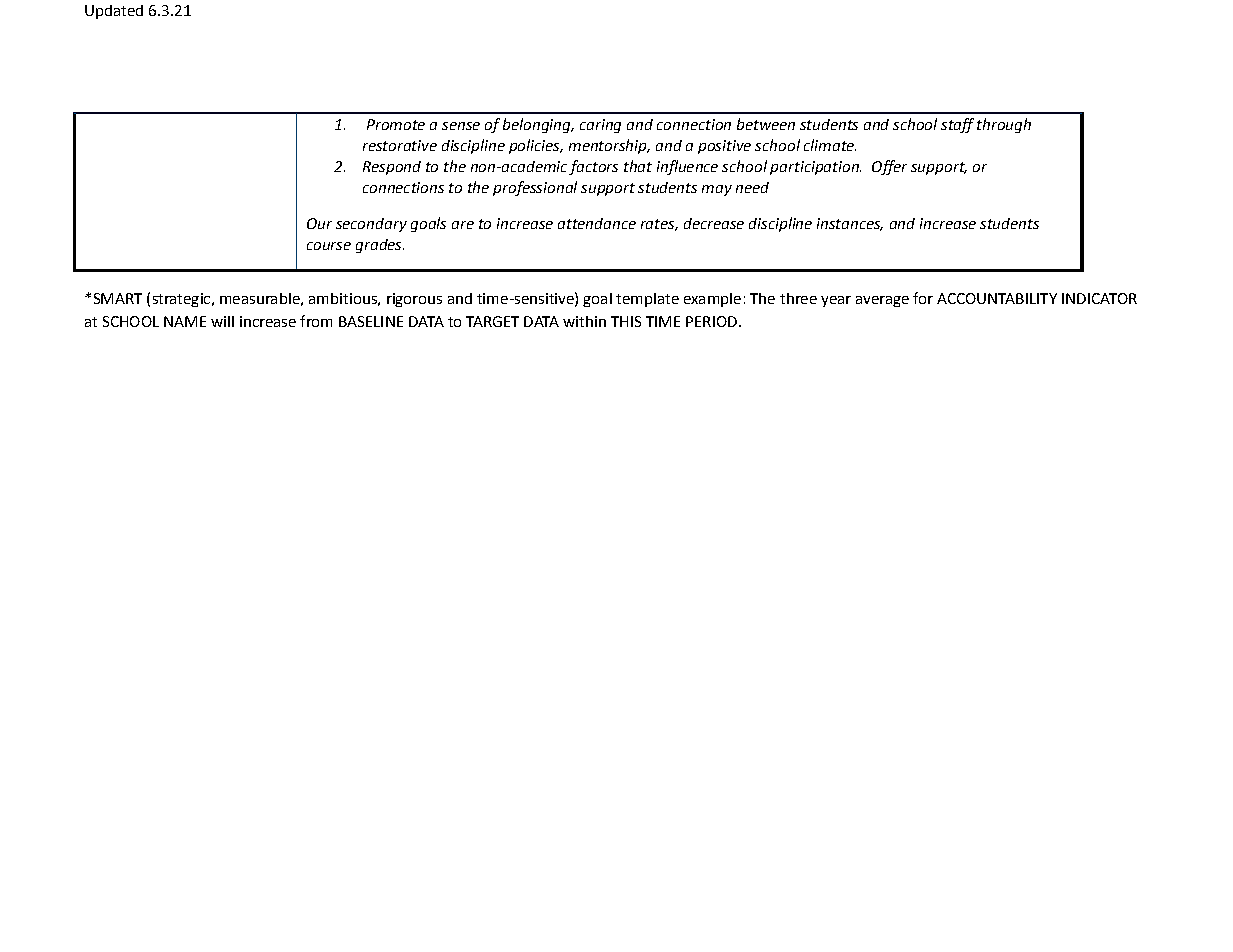 This screenshot has width=1233, height=952. What do you see at coordinates (114, 12) in the screenshot?
I see `Updated` at bounding box center [114, 12].
